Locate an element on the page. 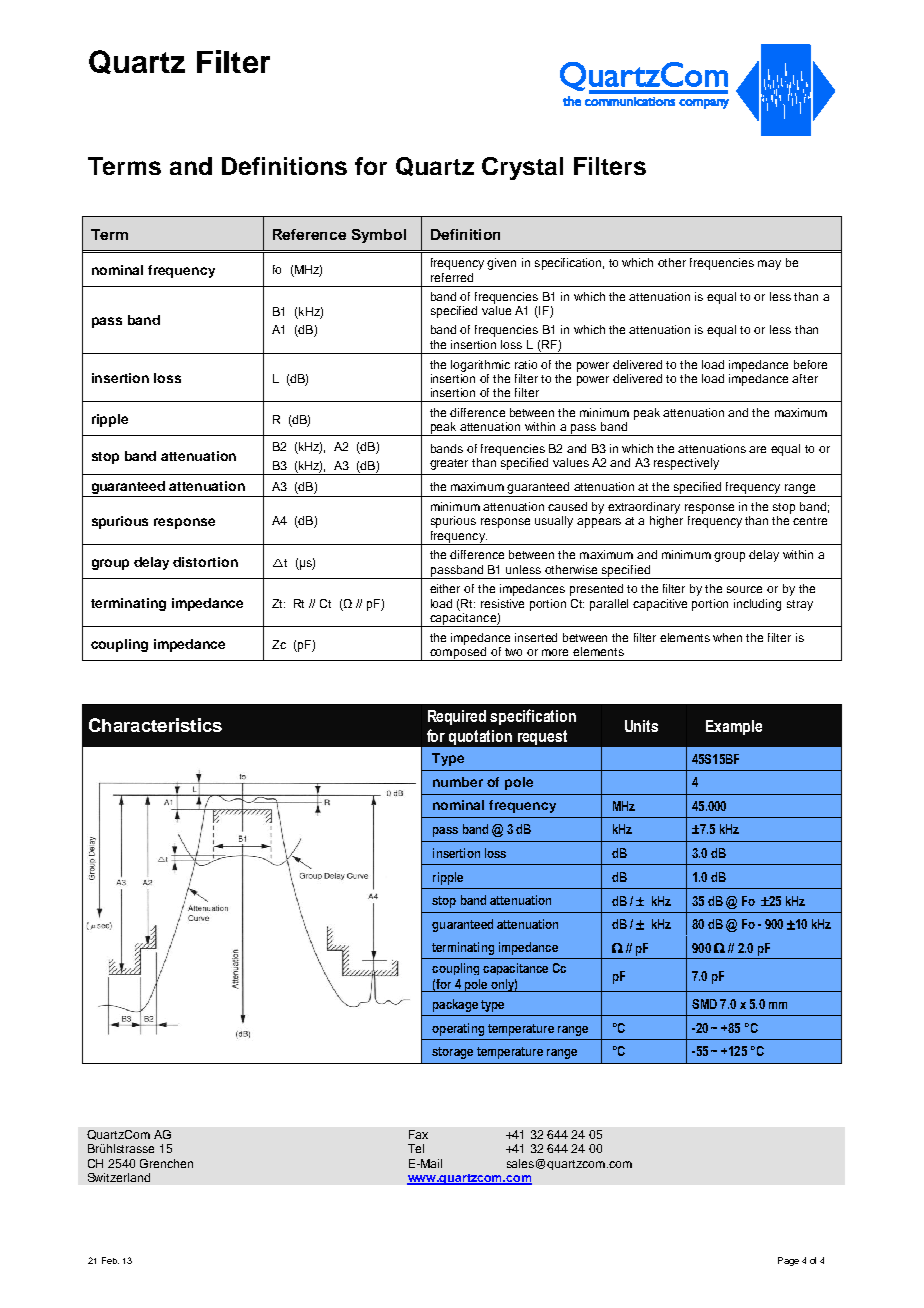  Characteristics is located at coordinates (155, 725).
